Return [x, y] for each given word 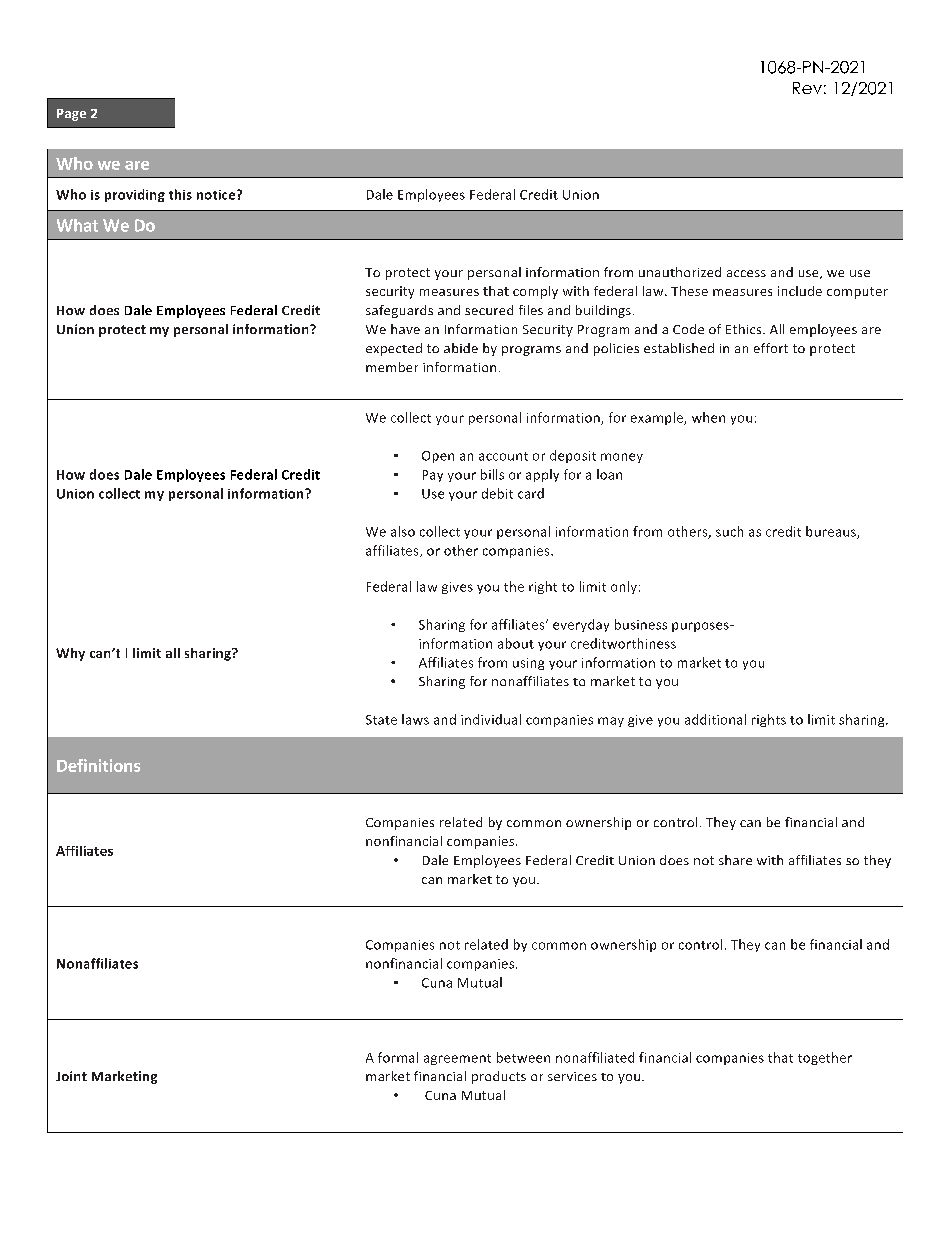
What [77, 225]
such [729, 531]
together [825, 1058]
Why [70, 654]
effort [771, 348]
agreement [457, 1059]
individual [491, 719]
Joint [71, 1076]
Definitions [98, 765]
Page [71, 115]
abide [461, 348]
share [735, 860]
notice [217, 195]
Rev [807, 88]
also [403, 531]
